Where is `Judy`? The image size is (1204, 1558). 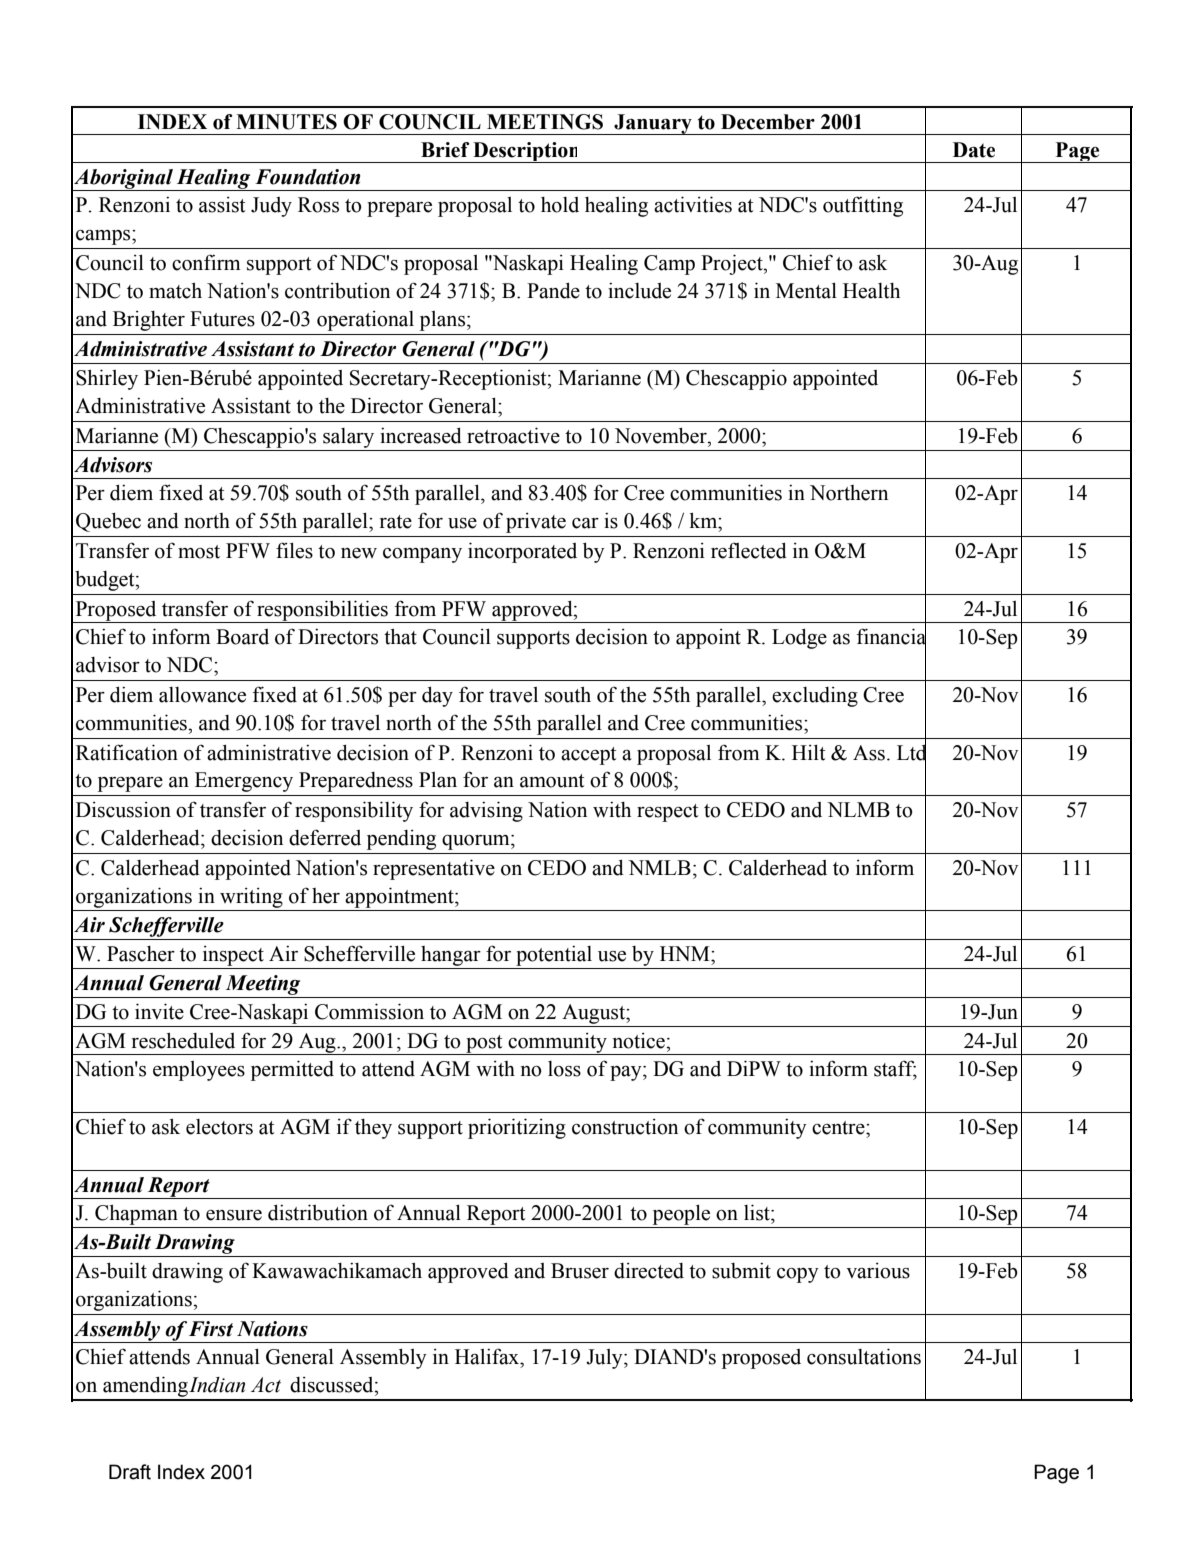
Judy is located at coordinates (271, 207).
